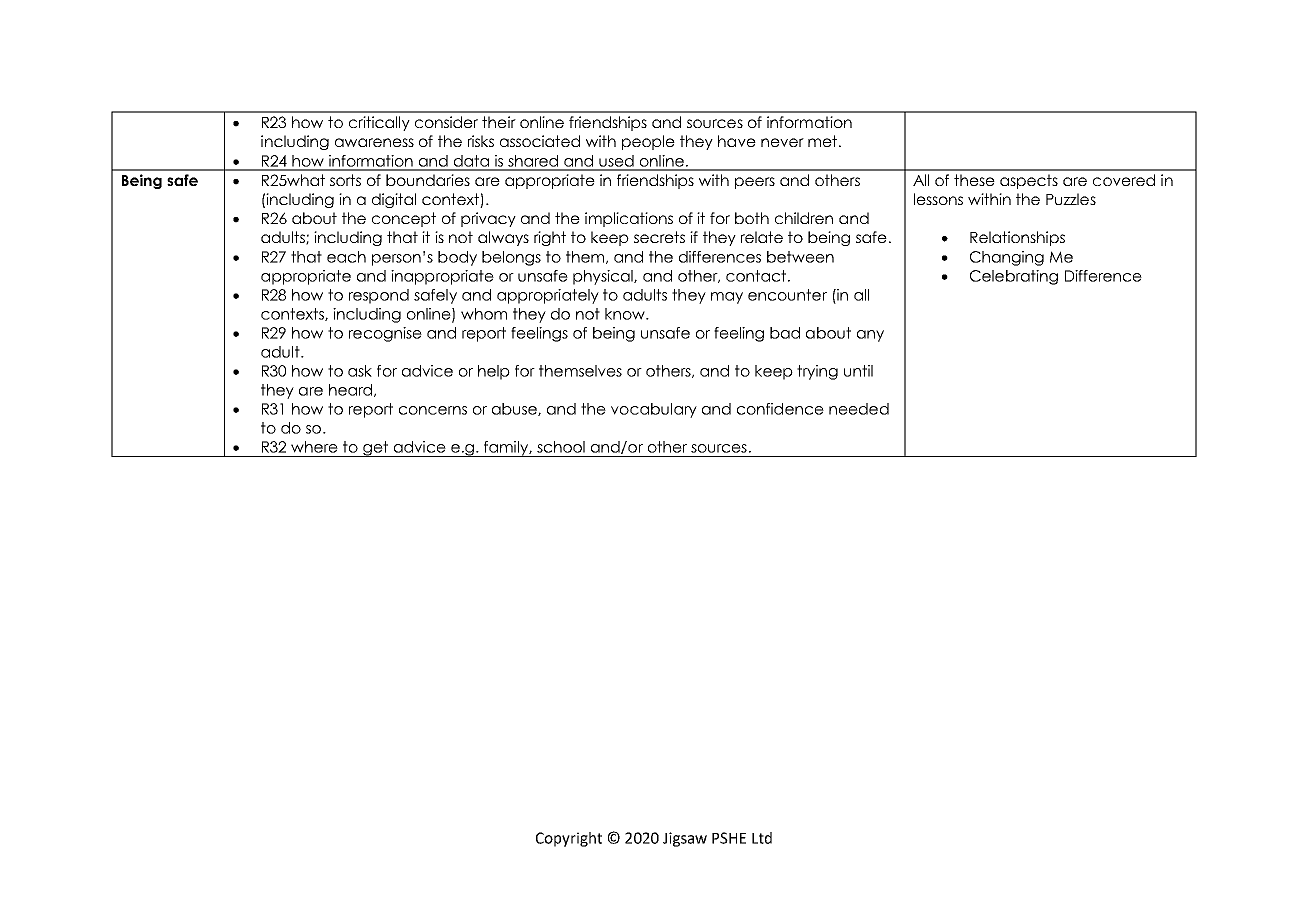 This screenshot has height=924, width=1308. What do you see at coordinates (974, 180) in the screenshot?
I see `these` at bounding box center [974, 180].
